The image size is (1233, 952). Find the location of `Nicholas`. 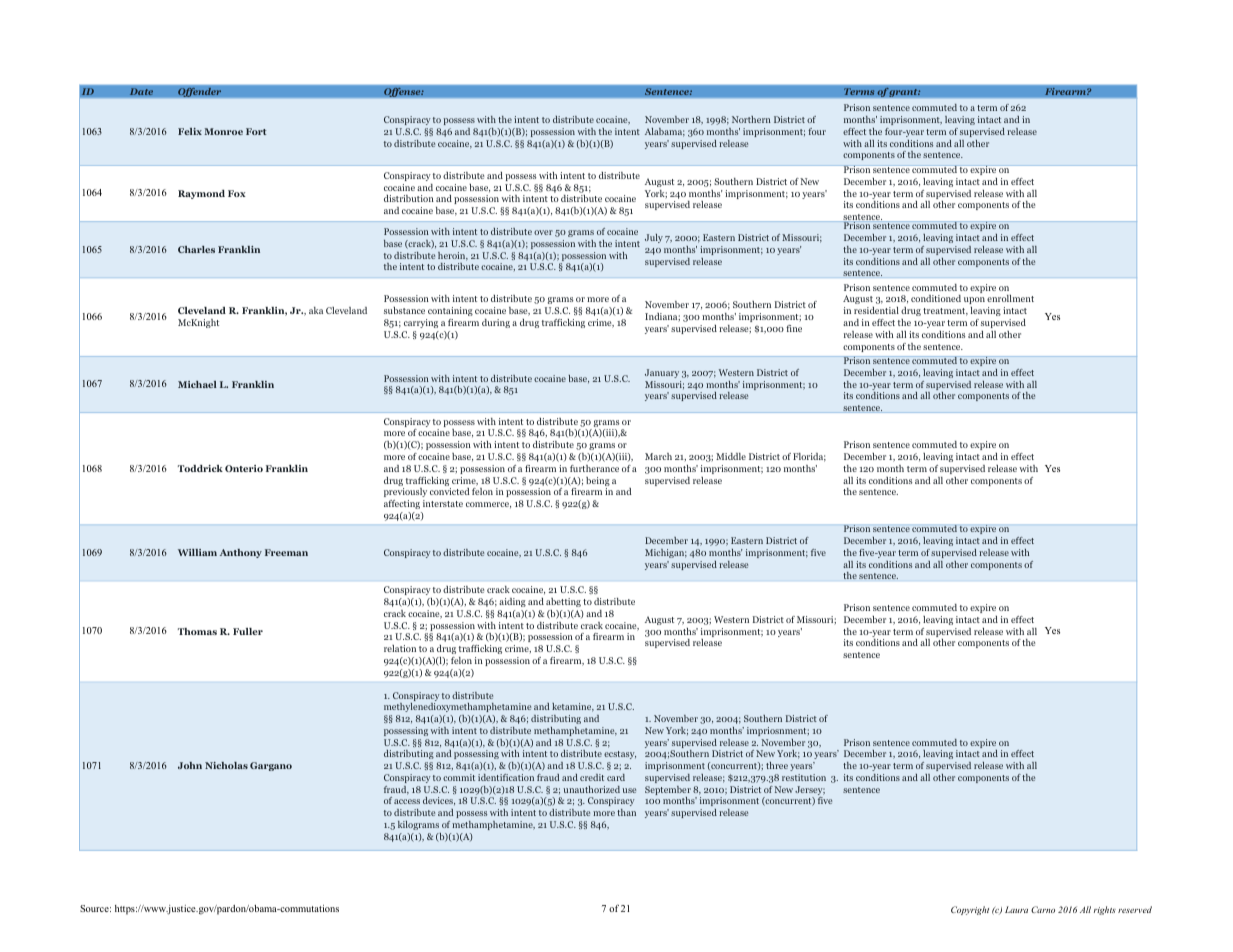

Nicholas is located at coordinates (226, 765).
